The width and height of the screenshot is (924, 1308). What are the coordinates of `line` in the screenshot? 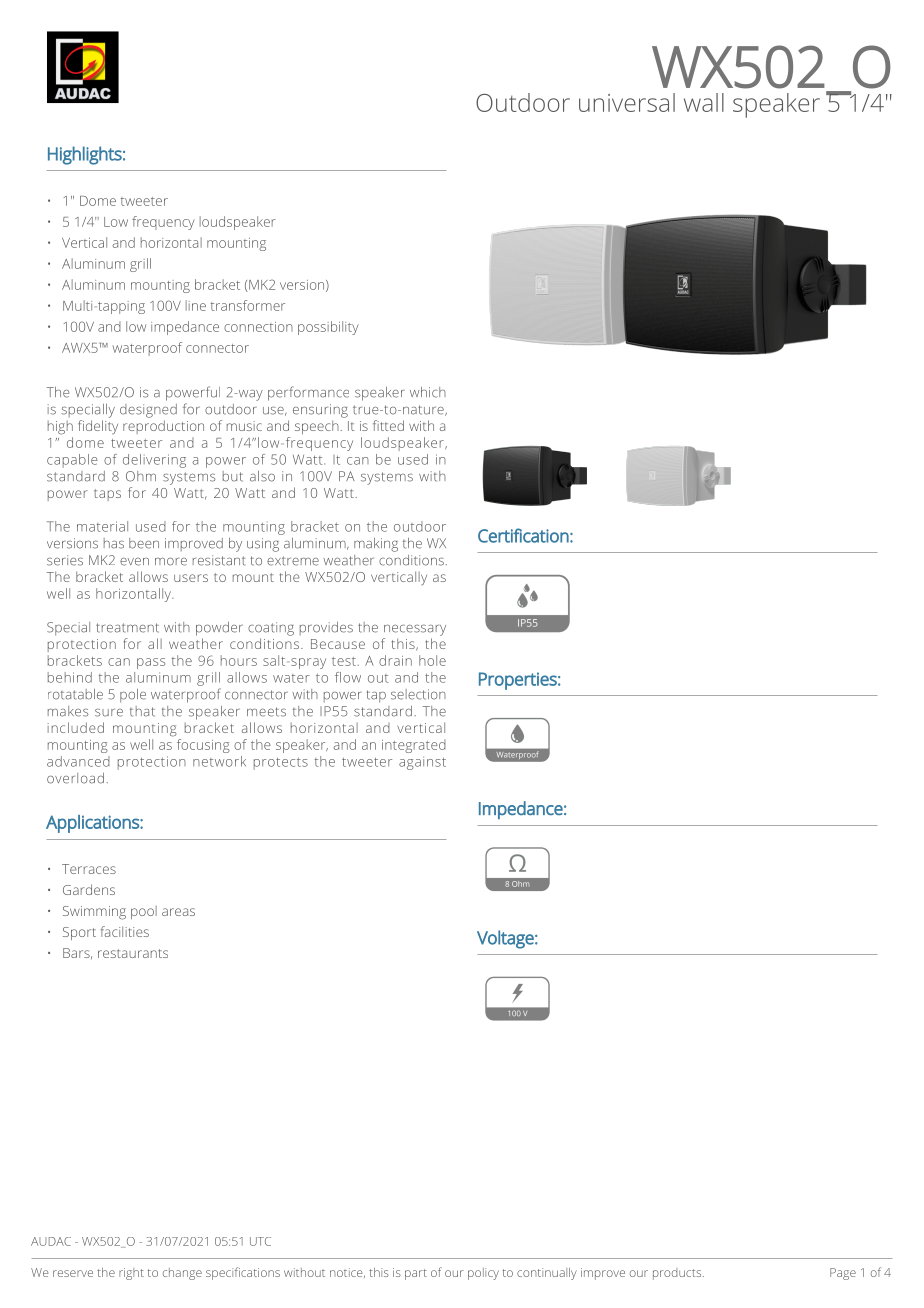 It's located at (196, 305).
